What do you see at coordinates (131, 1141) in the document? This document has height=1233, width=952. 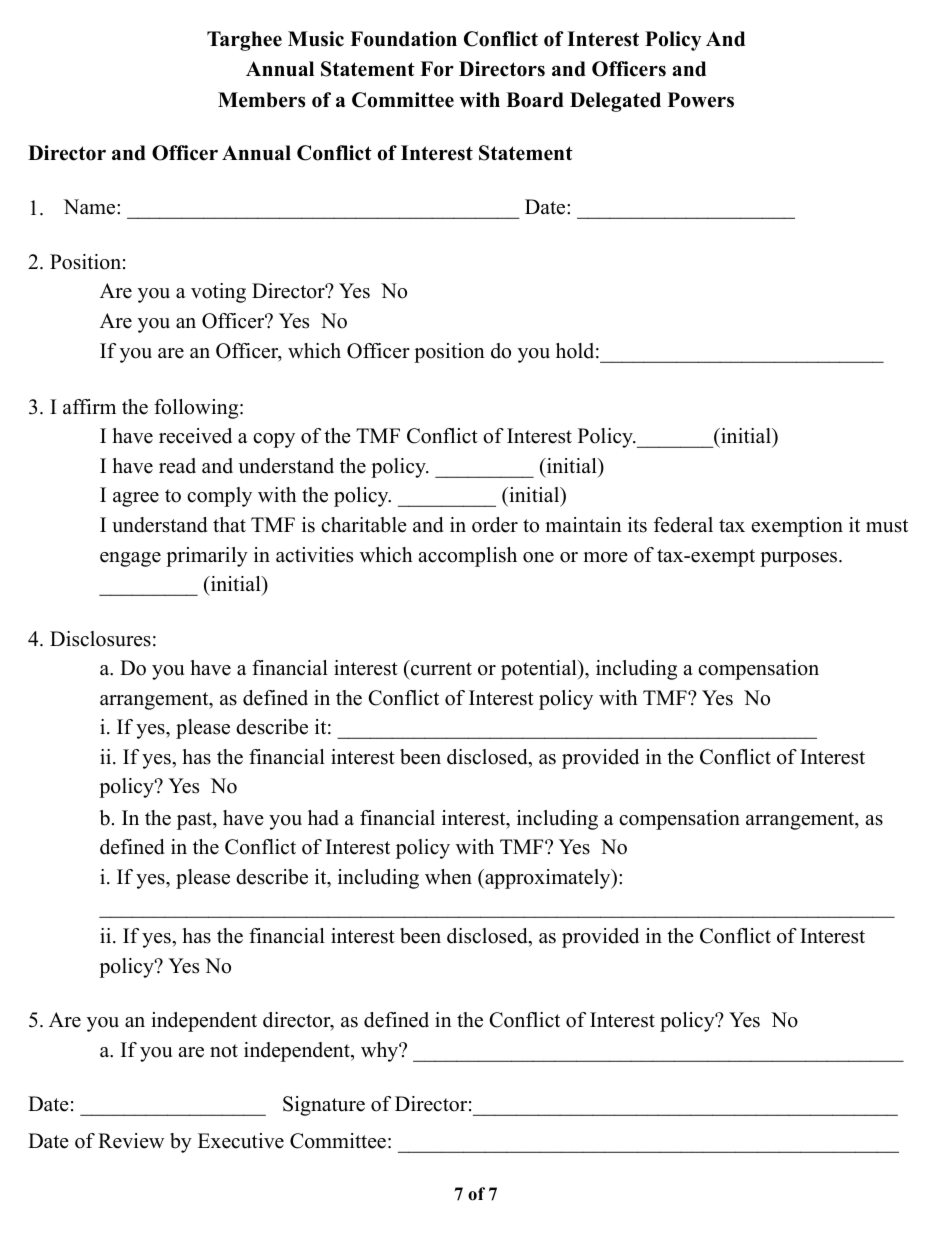 I see `Review` at bounding box center [131, 1141].
